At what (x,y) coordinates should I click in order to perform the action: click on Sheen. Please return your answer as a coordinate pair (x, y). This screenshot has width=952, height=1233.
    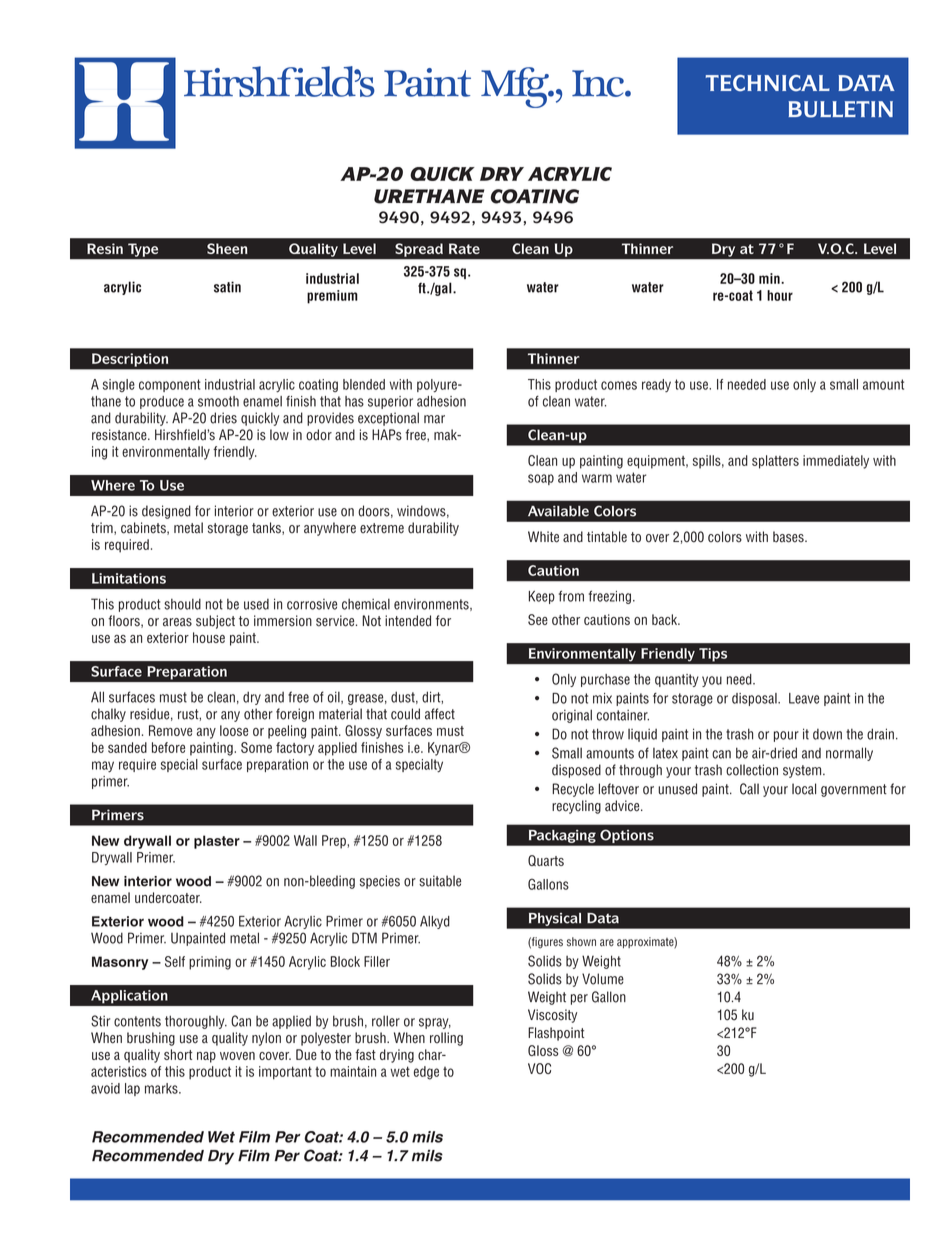
    Looking at the image, I should click on (227, 248).
